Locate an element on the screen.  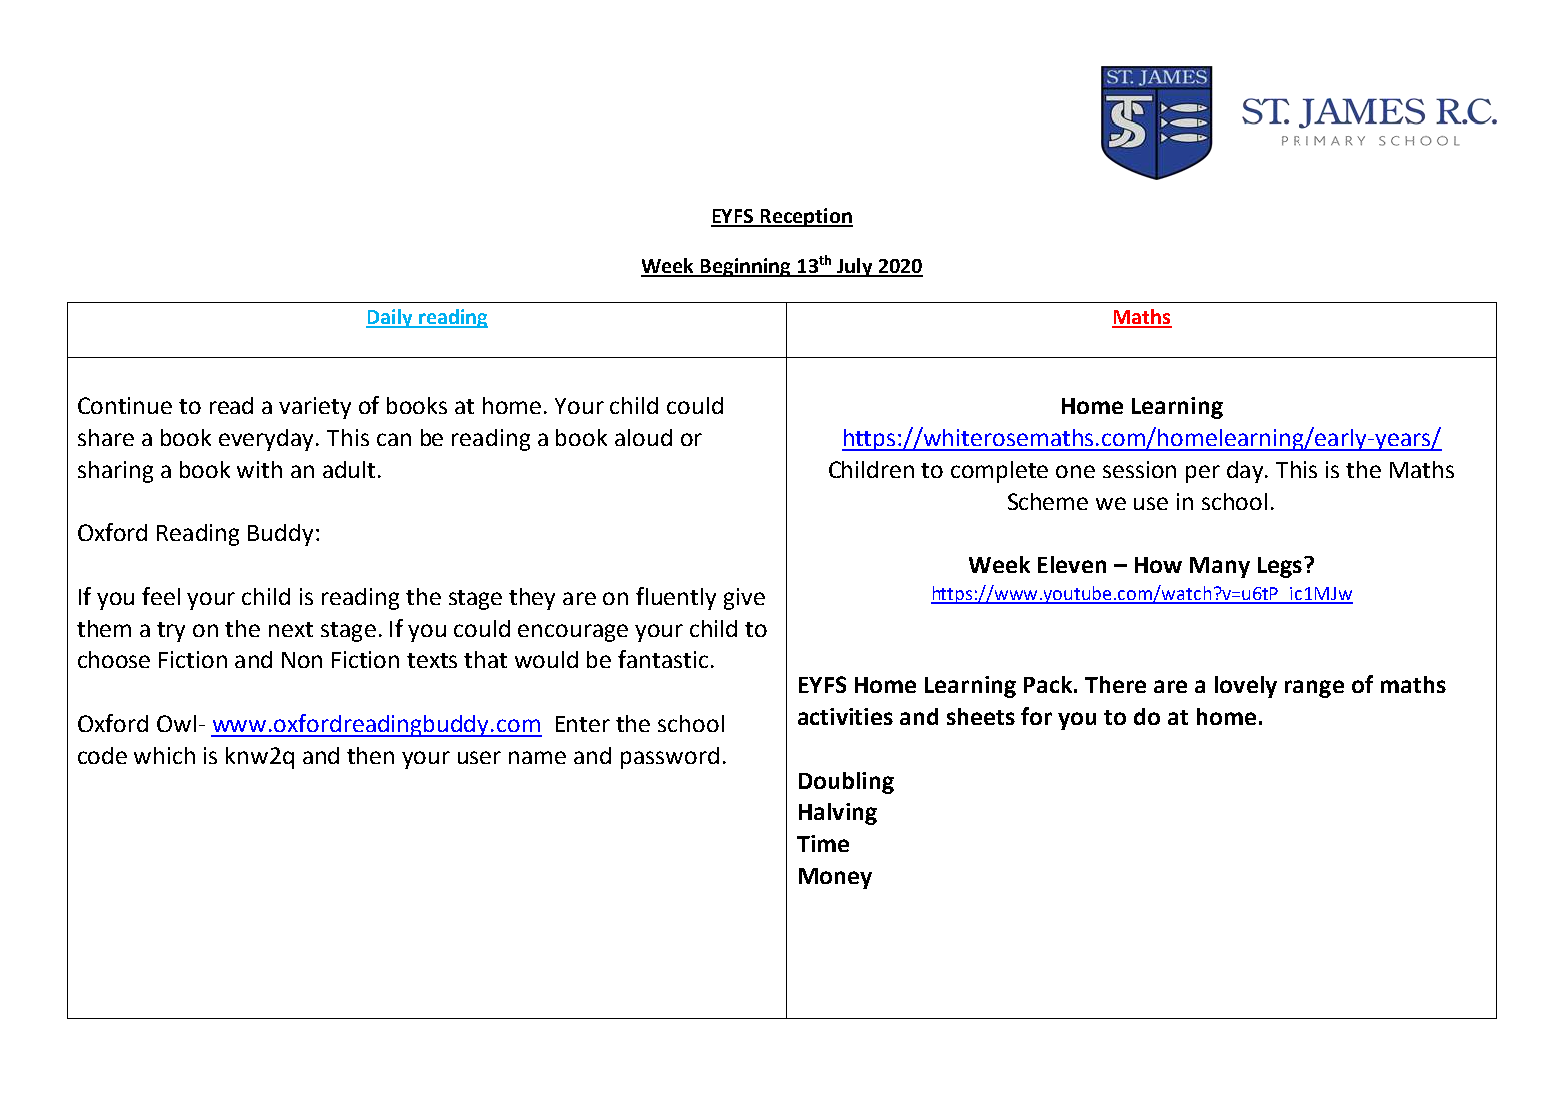
Time is located at coordinates (823, 843).
